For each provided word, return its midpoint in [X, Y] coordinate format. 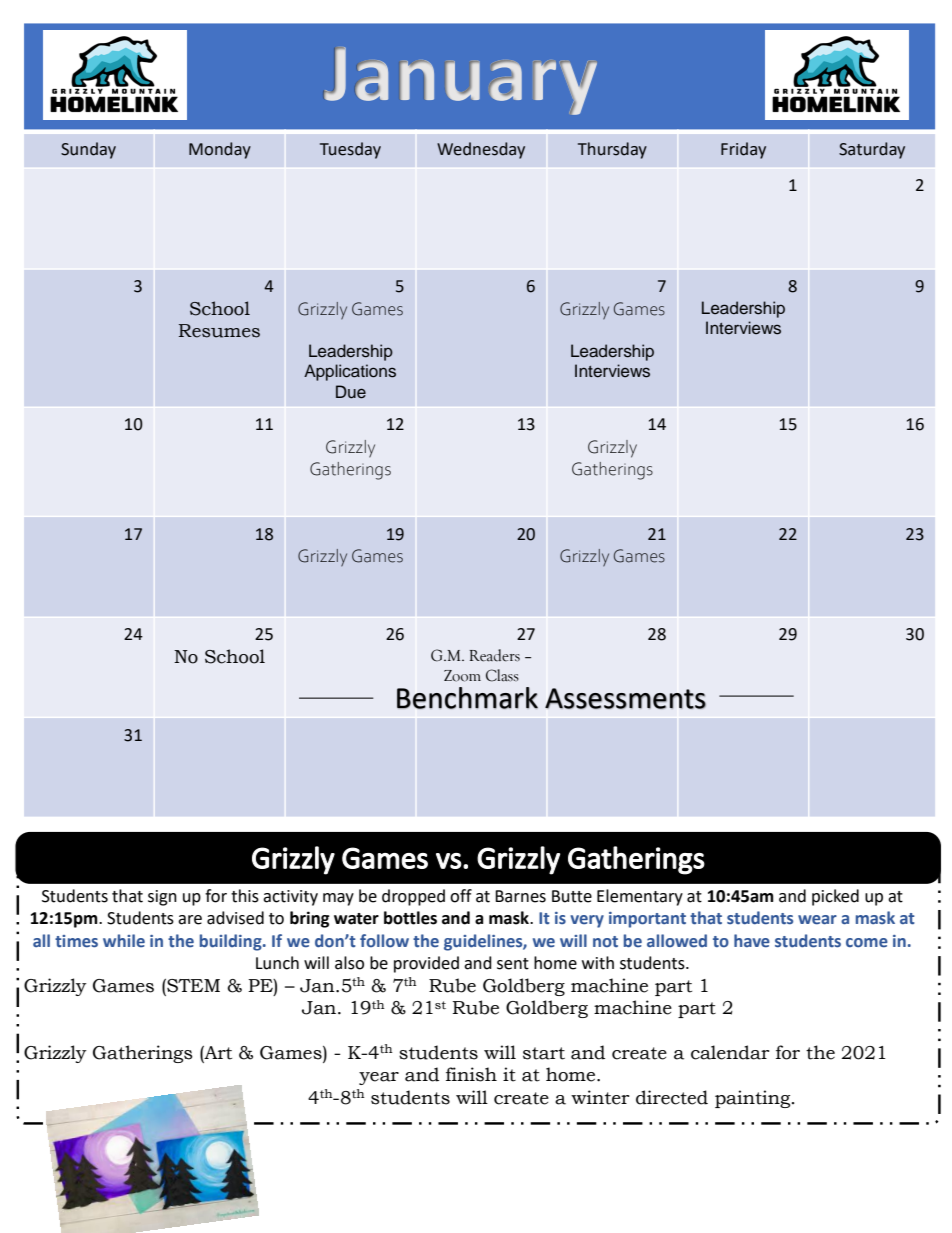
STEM [192, 986]
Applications [350, 372]
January [461, 81]
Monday [220, 150]
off [461, 896]
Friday [743, 150]
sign [162, 898]
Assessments [625, 698]
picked [835, 897]
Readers [495, 655]
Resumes [219, 331]
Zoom [462, 676]
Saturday [872, 150]
